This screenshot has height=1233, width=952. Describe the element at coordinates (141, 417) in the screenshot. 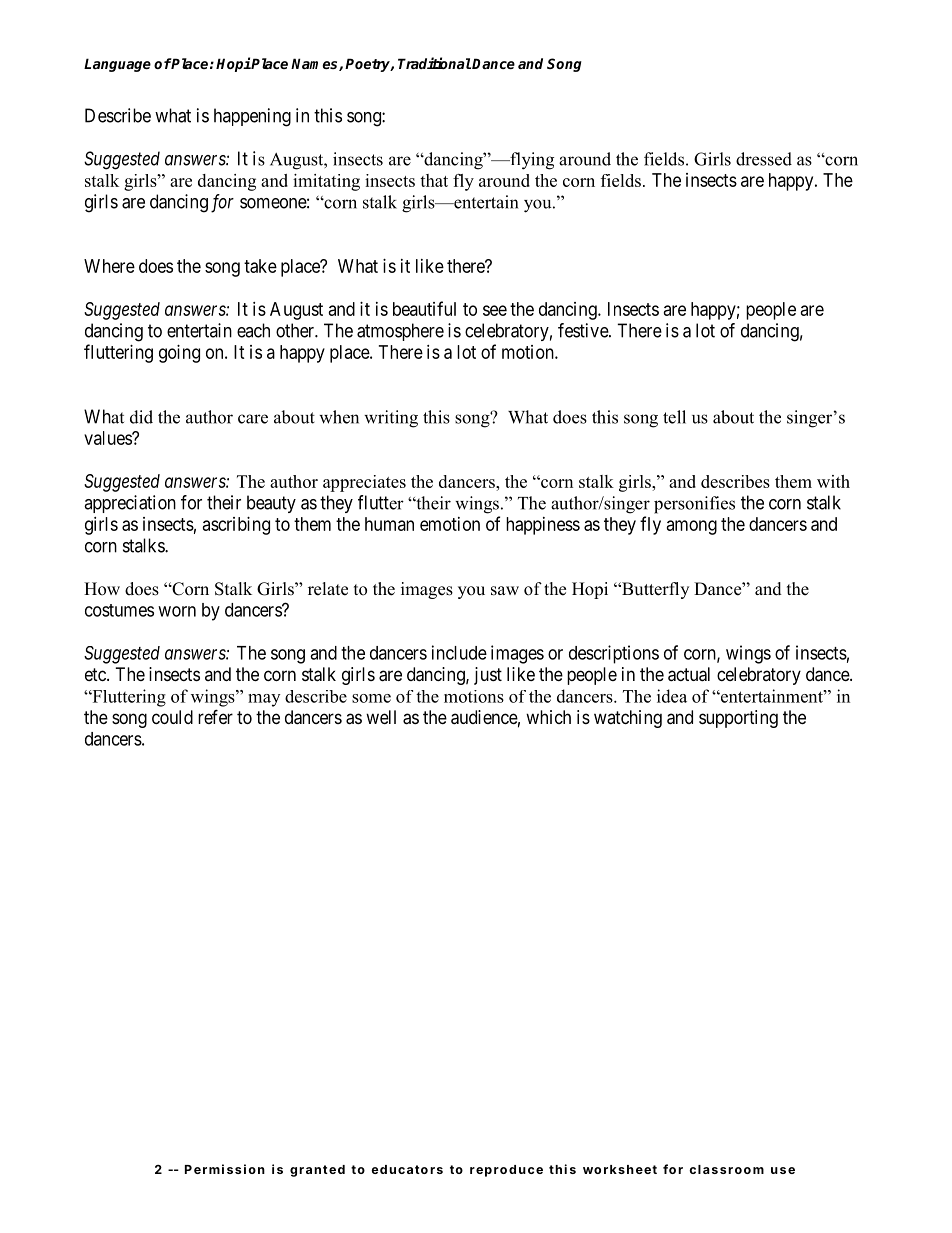

I see `did` at that location.
